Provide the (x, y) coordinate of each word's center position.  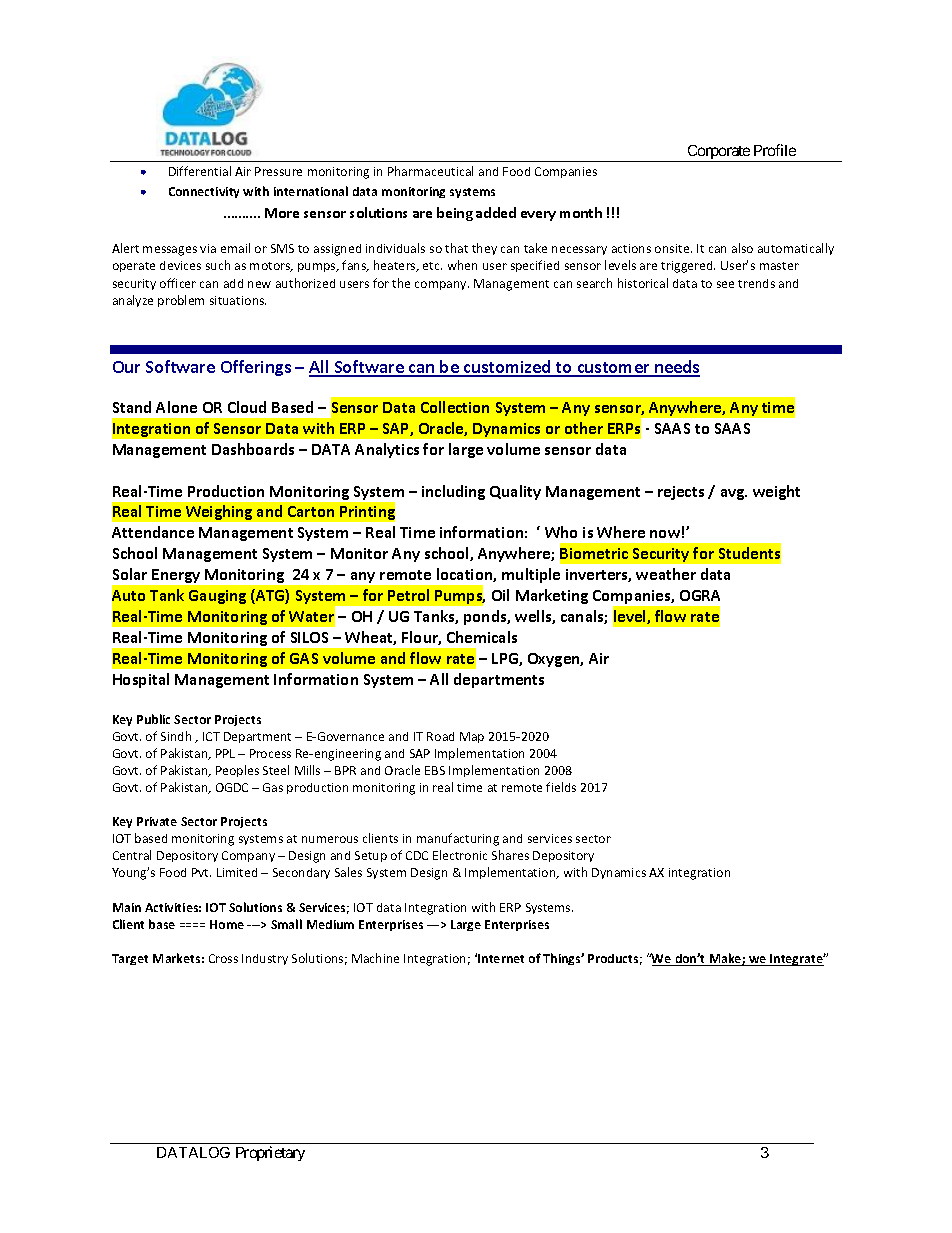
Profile (775, 150)
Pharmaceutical (430, 171)
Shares (510, 855)
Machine (375, 958)
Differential (200, 171)
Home (227, 924)
